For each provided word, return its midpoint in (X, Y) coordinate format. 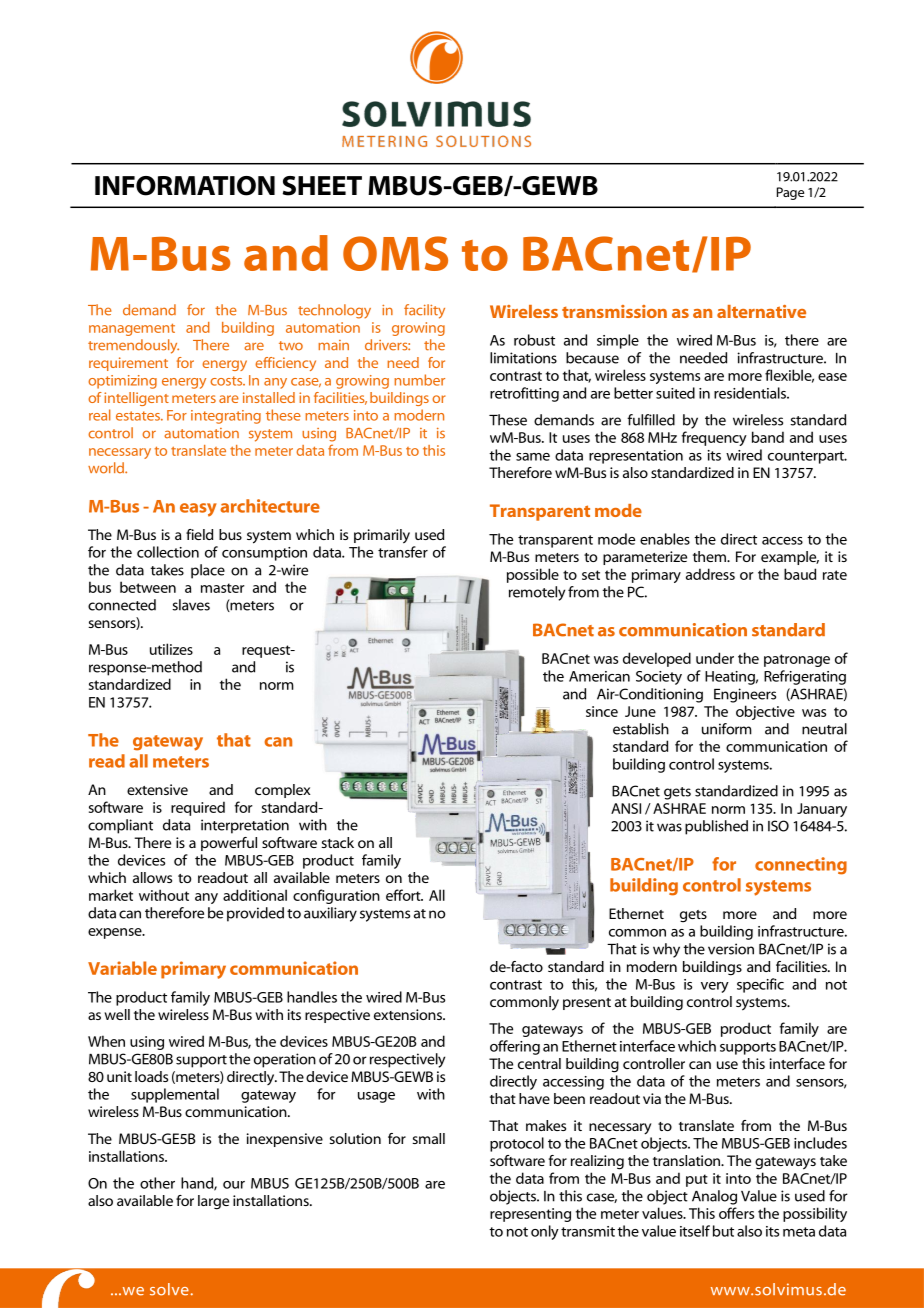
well (117, 1014)
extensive (157, 789)
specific (760, 985)
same (533, 457)
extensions (409, 1014)
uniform (727, 729)
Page (790, 193)
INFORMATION (185, 186)
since (602, 711)
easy (198, 510)
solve (169, 1289)
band (768, 437)
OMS (395, 253)
